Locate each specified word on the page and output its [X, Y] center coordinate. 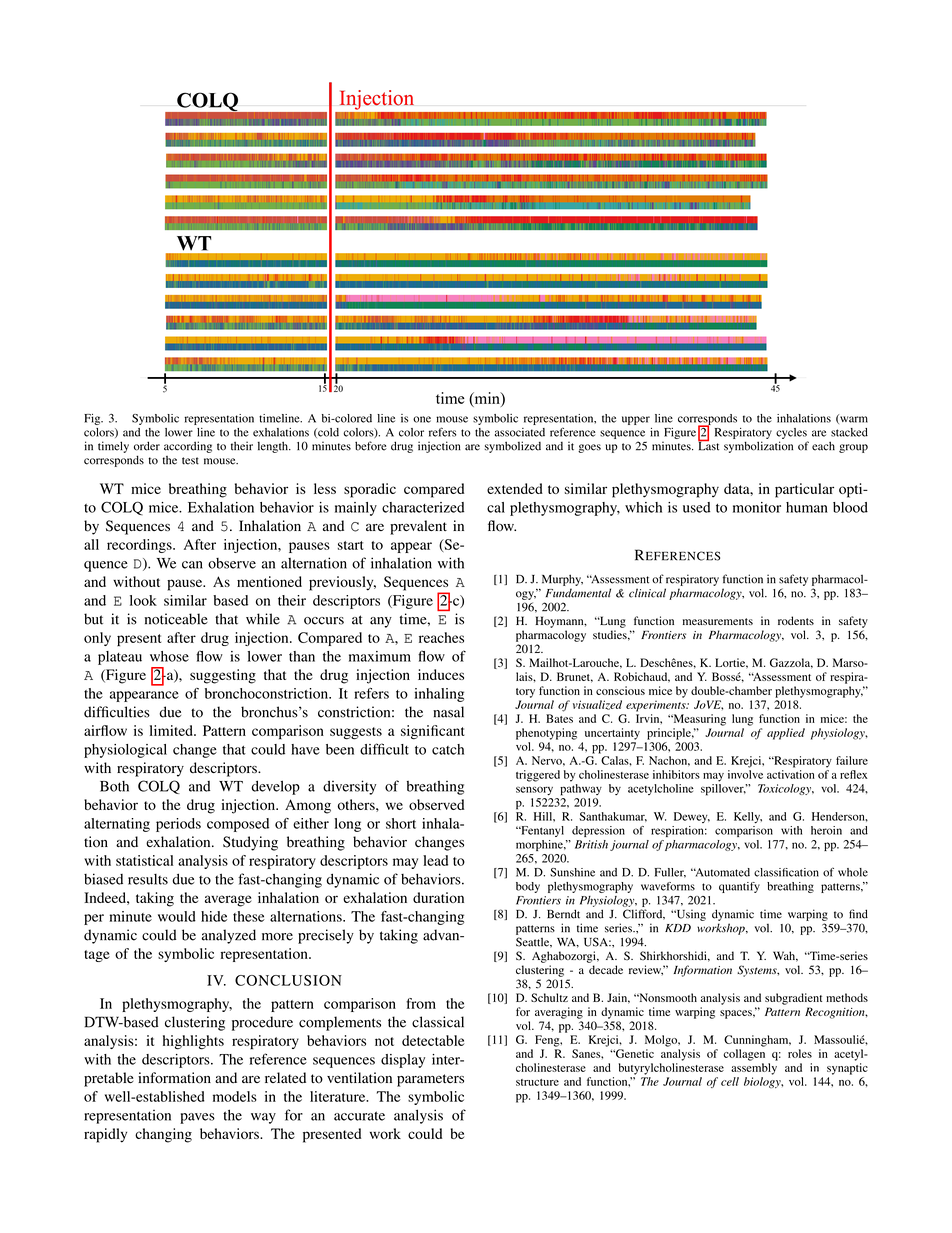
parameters [430, 1080]
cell [730, 1081]
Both [114, 786]
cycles [791, 433]
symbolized [513, 447]
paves [197, 1118]
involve [745, 774]
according [188, 447]
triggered [538, 776]
